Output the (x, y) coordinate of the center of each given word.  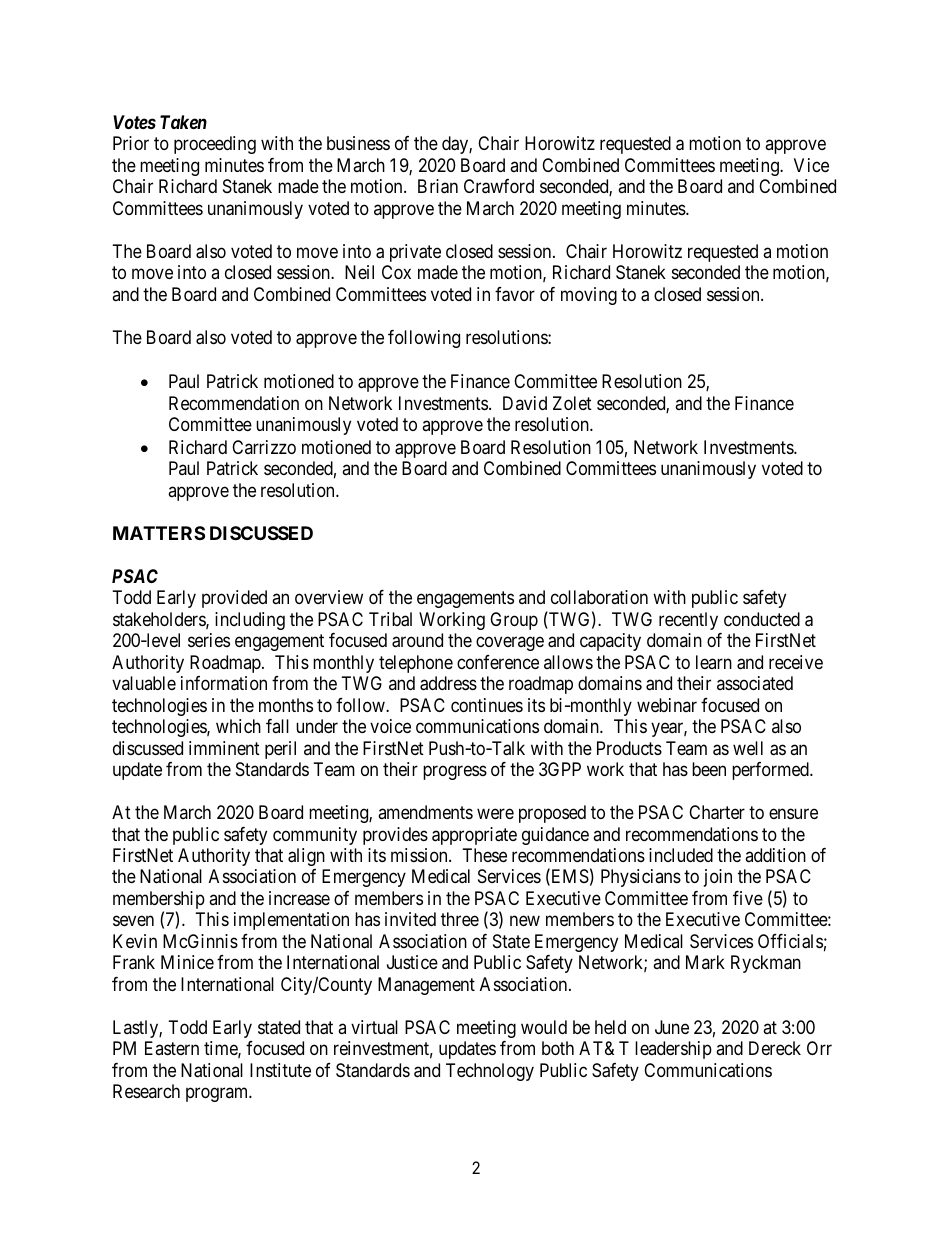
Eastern (172, 1048)
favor (515, 294)
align (306, 857)
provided (234, 599)
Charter (717, 812)
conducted (762, 619)
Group (514, 621)
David (525, 403)
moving (589, 296)
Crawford (499, 186)
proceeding (215, 145)
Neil (359, 272)
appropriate (474, 836)
